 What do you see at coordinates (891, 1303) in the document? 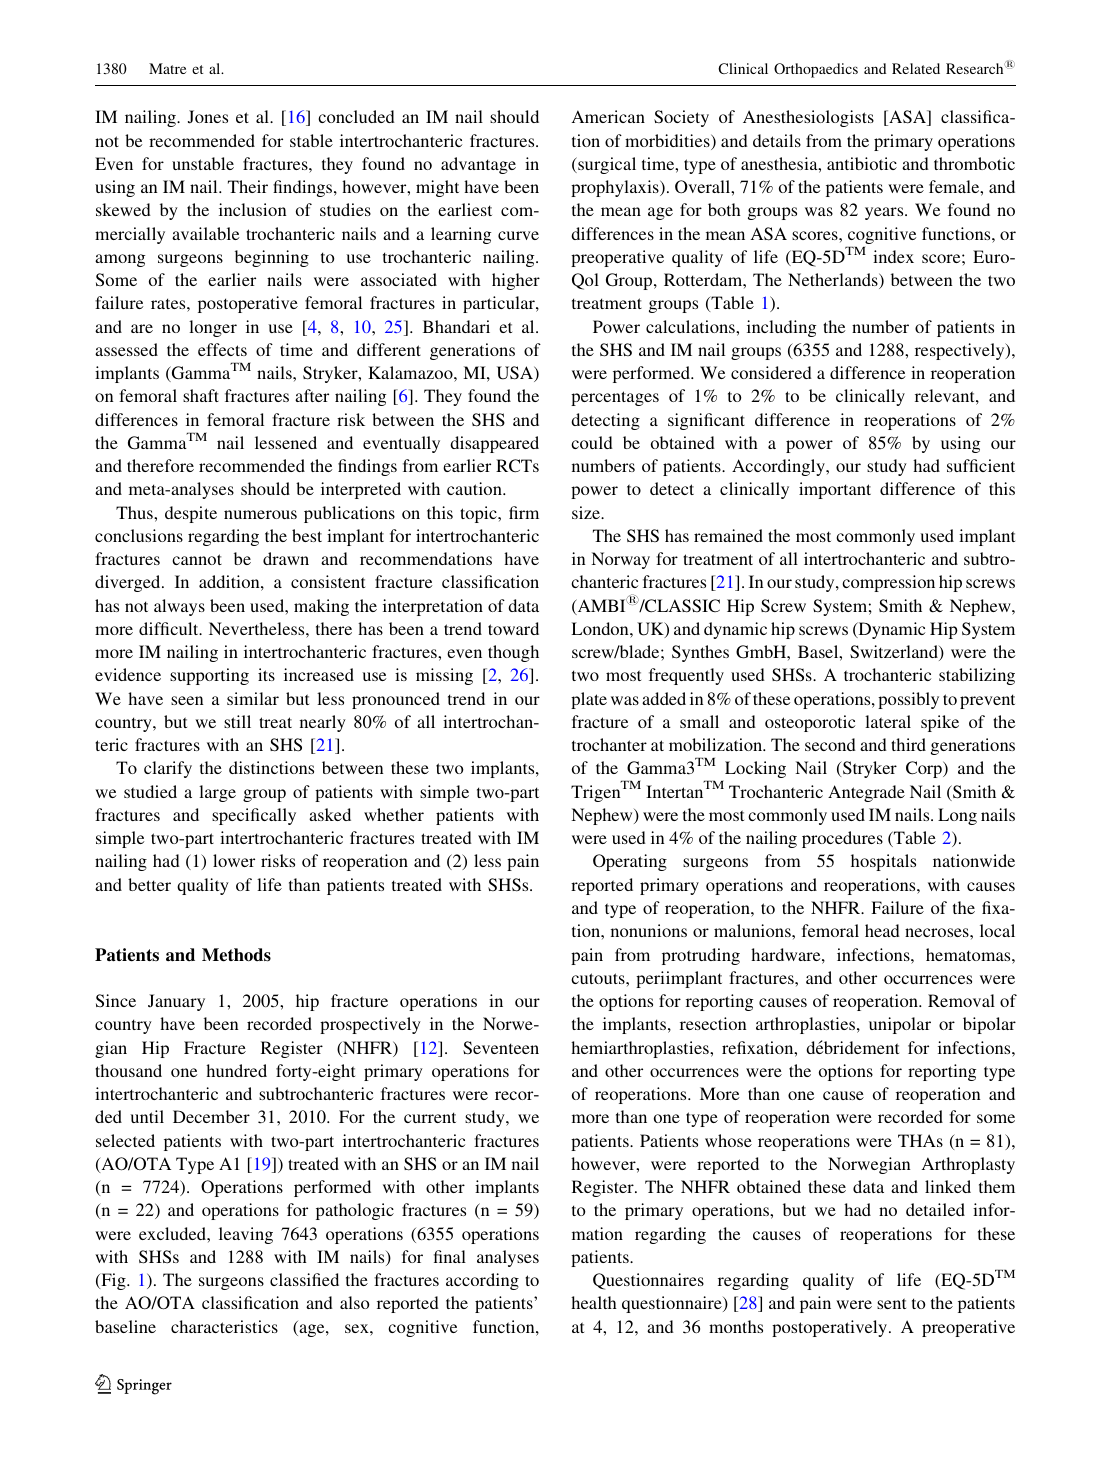
I see `sent` at bounding box center [891, 1303].
